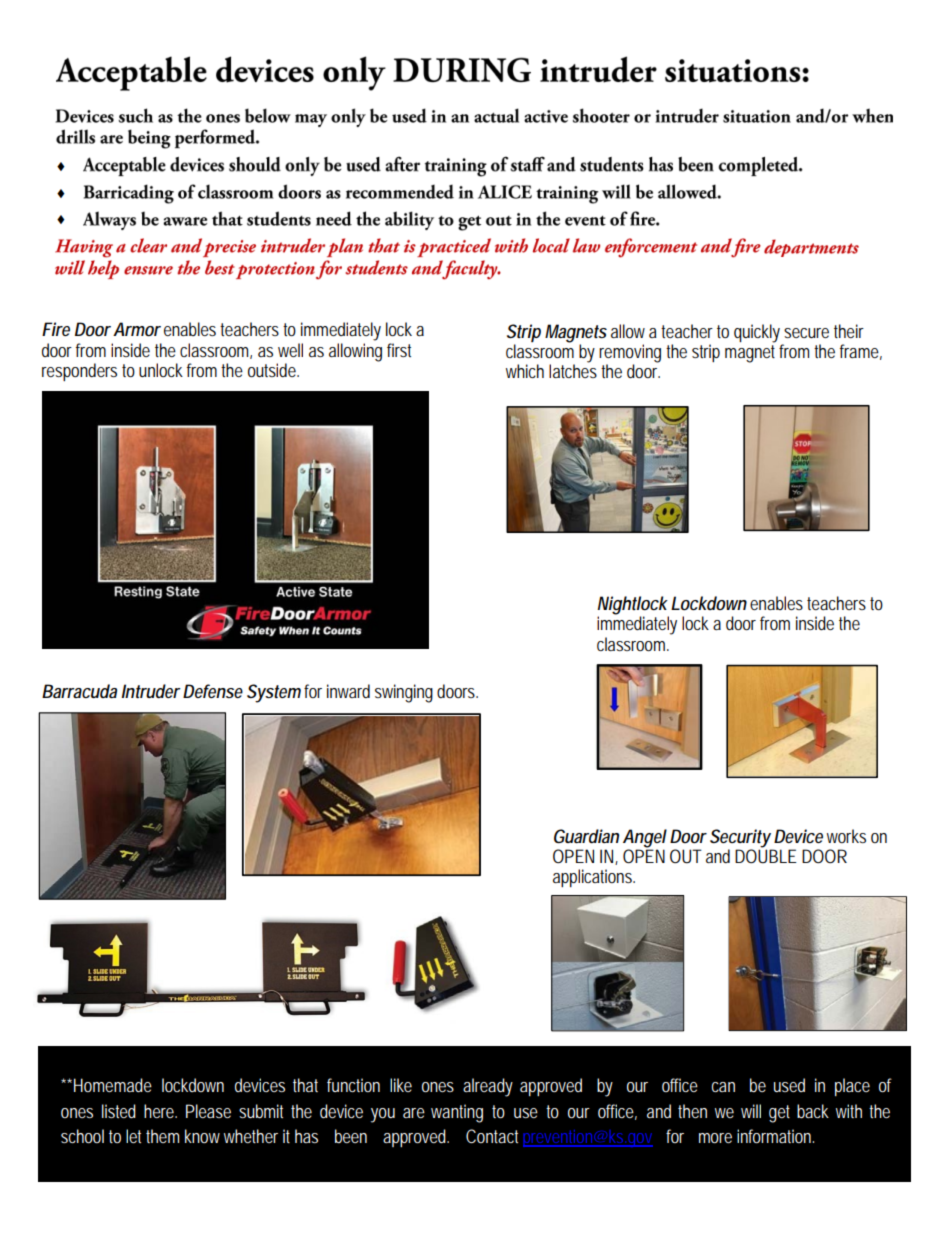 Image resolution: width=952 pixels, height=1233 pixels. Describe the element at coordinates (766, 855) in the image. I see `DOUBLE` at that location.
